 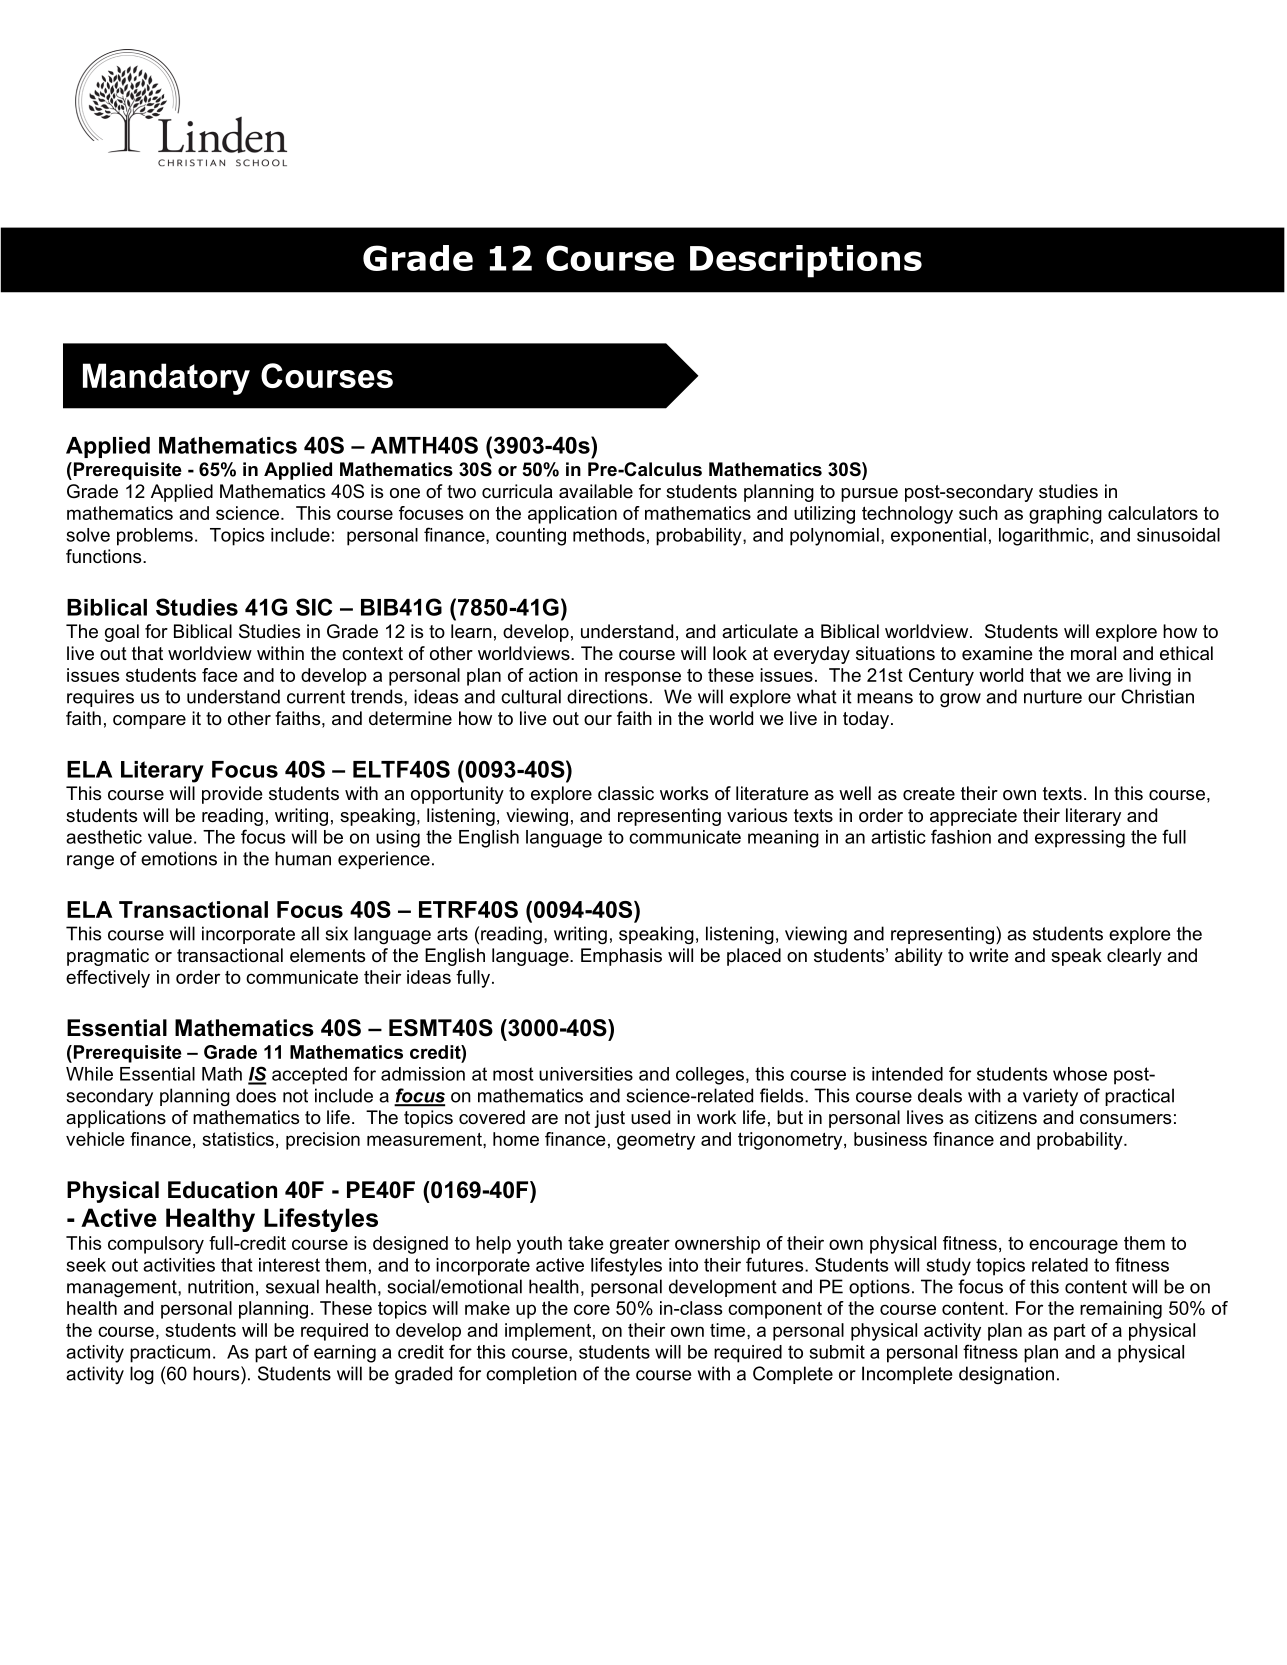 I want to click on practicum, so click(x=170, y=1354).
